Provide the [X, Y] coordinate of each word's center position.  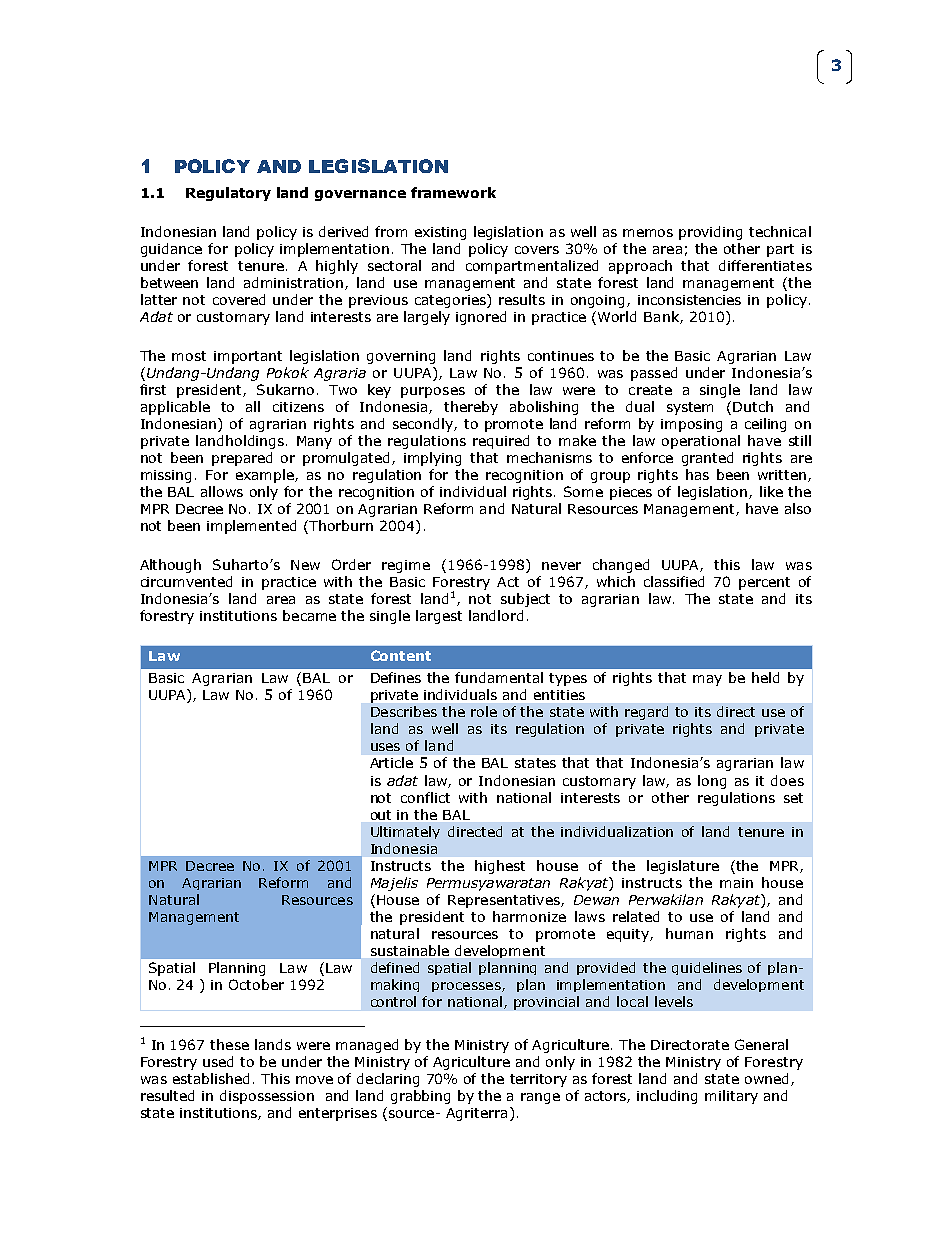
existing [440, 233]
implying [432, 459]
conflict [425, 797]
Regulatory [228, 194]
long [712, 782]
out [381, 815]
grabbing [420, 1097]
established [211, 1078]
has [697, 474]
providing [710, 233]
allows [222, 491]
